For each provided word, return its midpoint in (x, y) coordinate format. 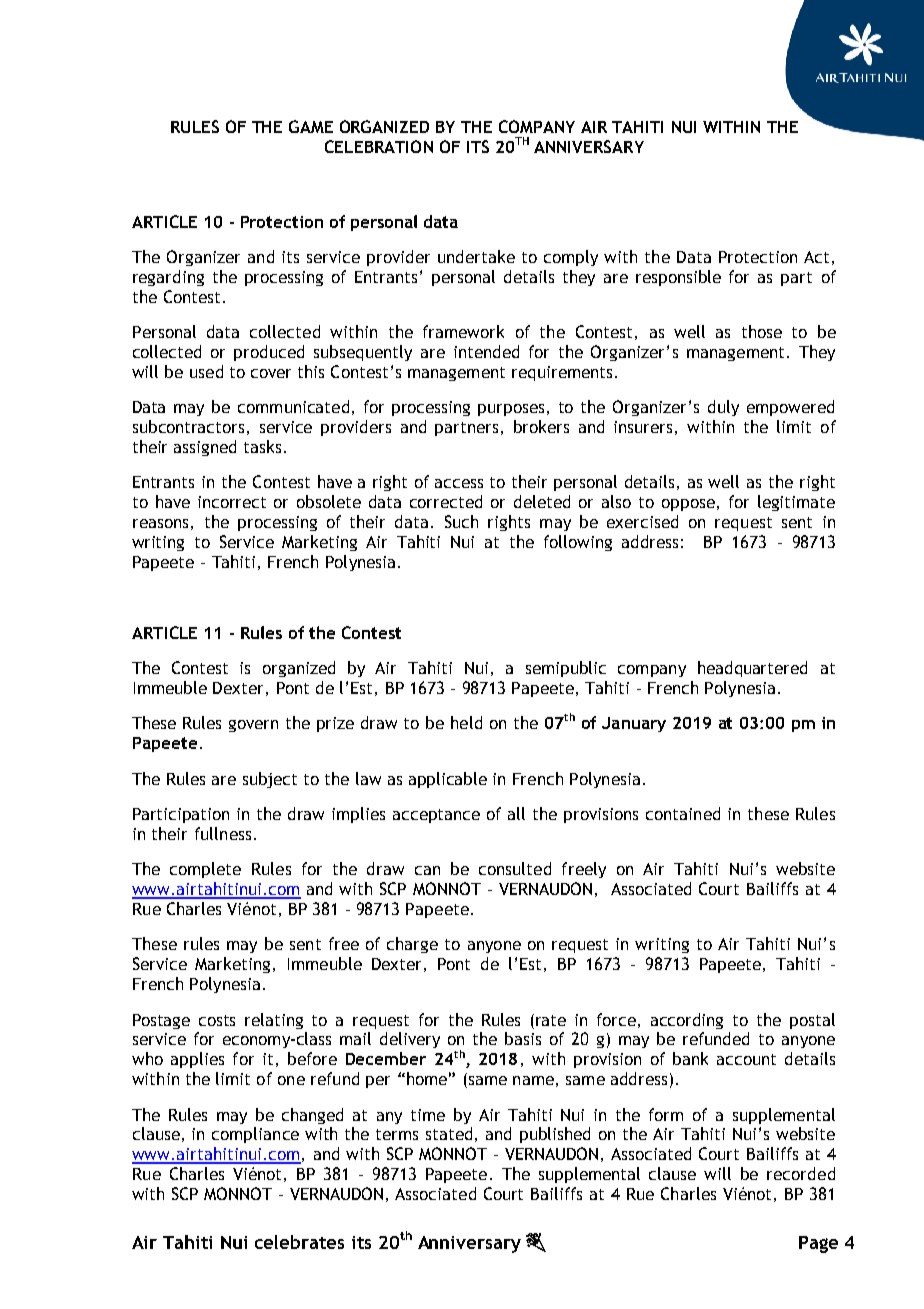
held (466, 722)
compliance (255, 1135)
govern (253, 726)
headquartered (752, 669)
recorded (801, 1173)
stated (449, 1133)
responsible (678, 278)
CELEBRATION (379, 146)
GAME (311, 126)
